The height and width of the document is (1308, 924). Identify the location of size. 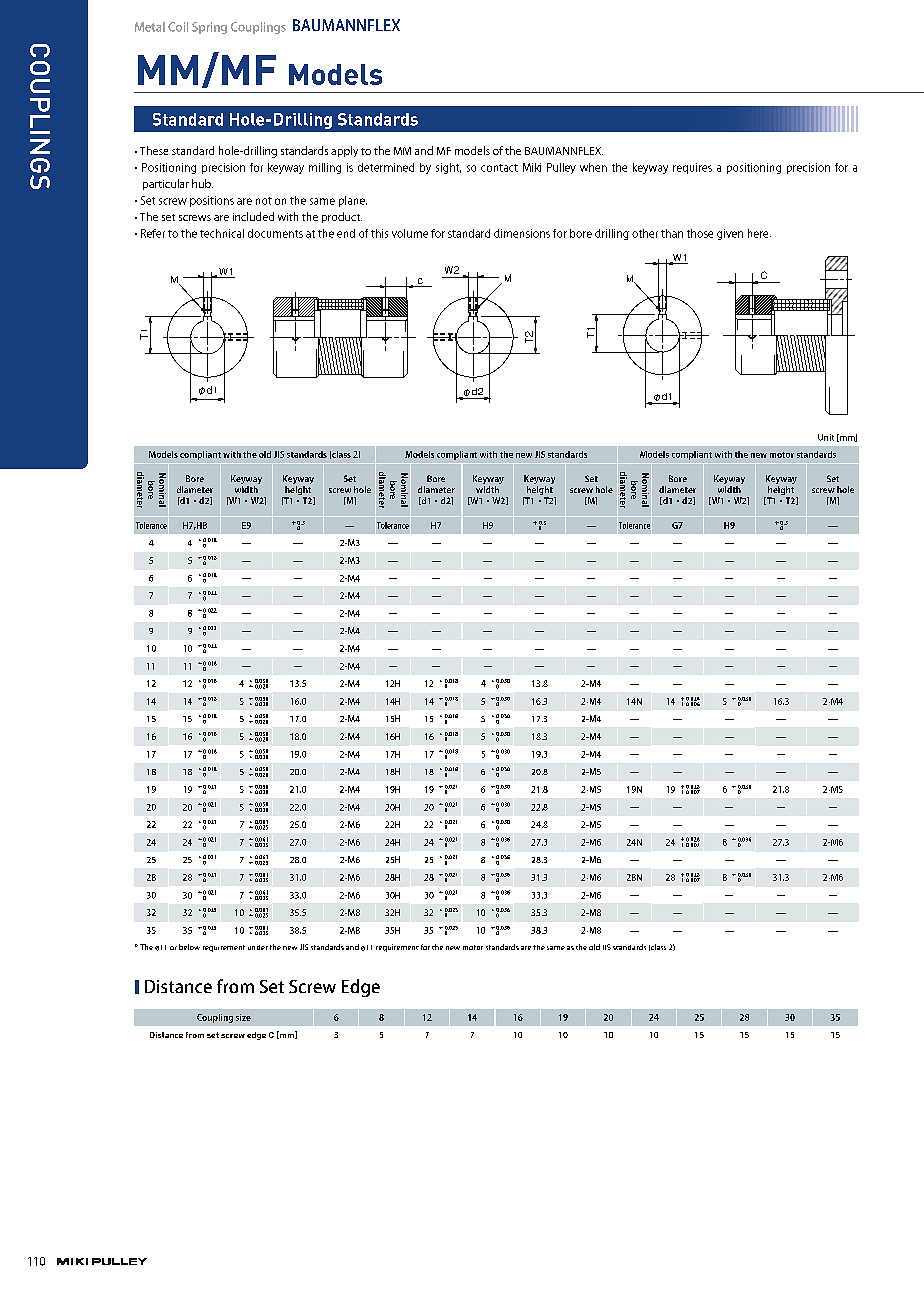
(243, 1017).
